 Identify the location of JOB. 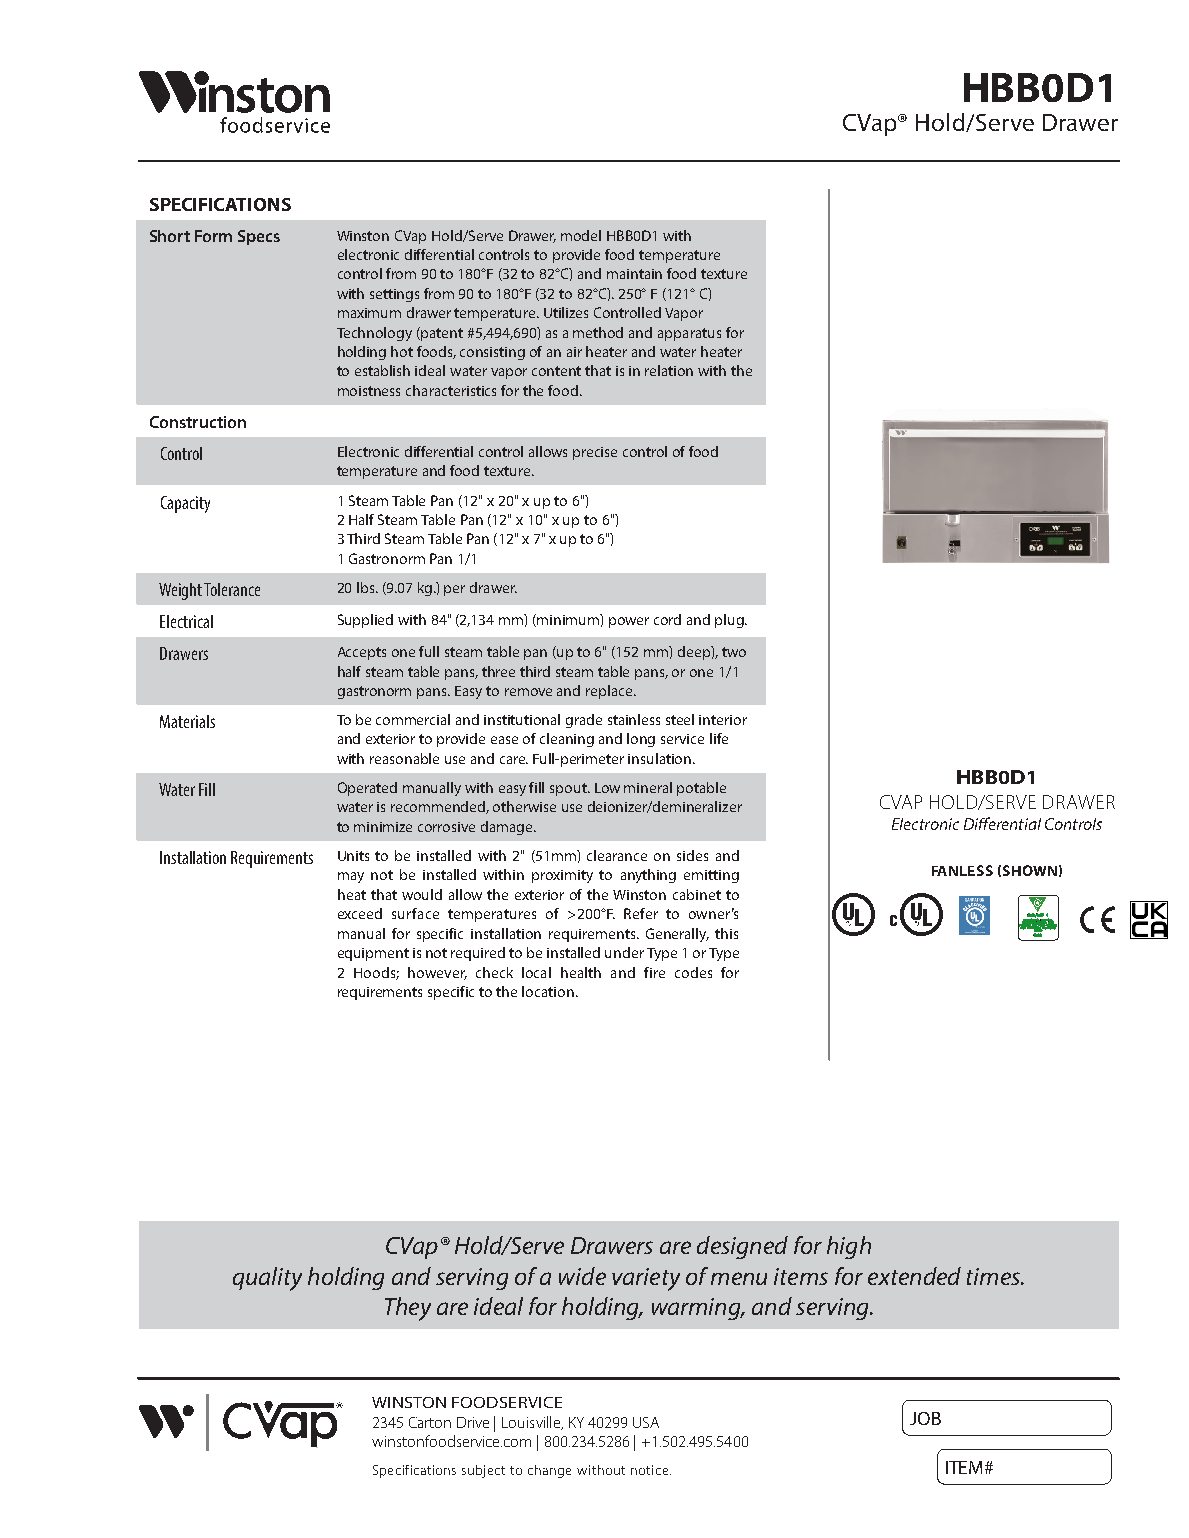
(925, 1418).
